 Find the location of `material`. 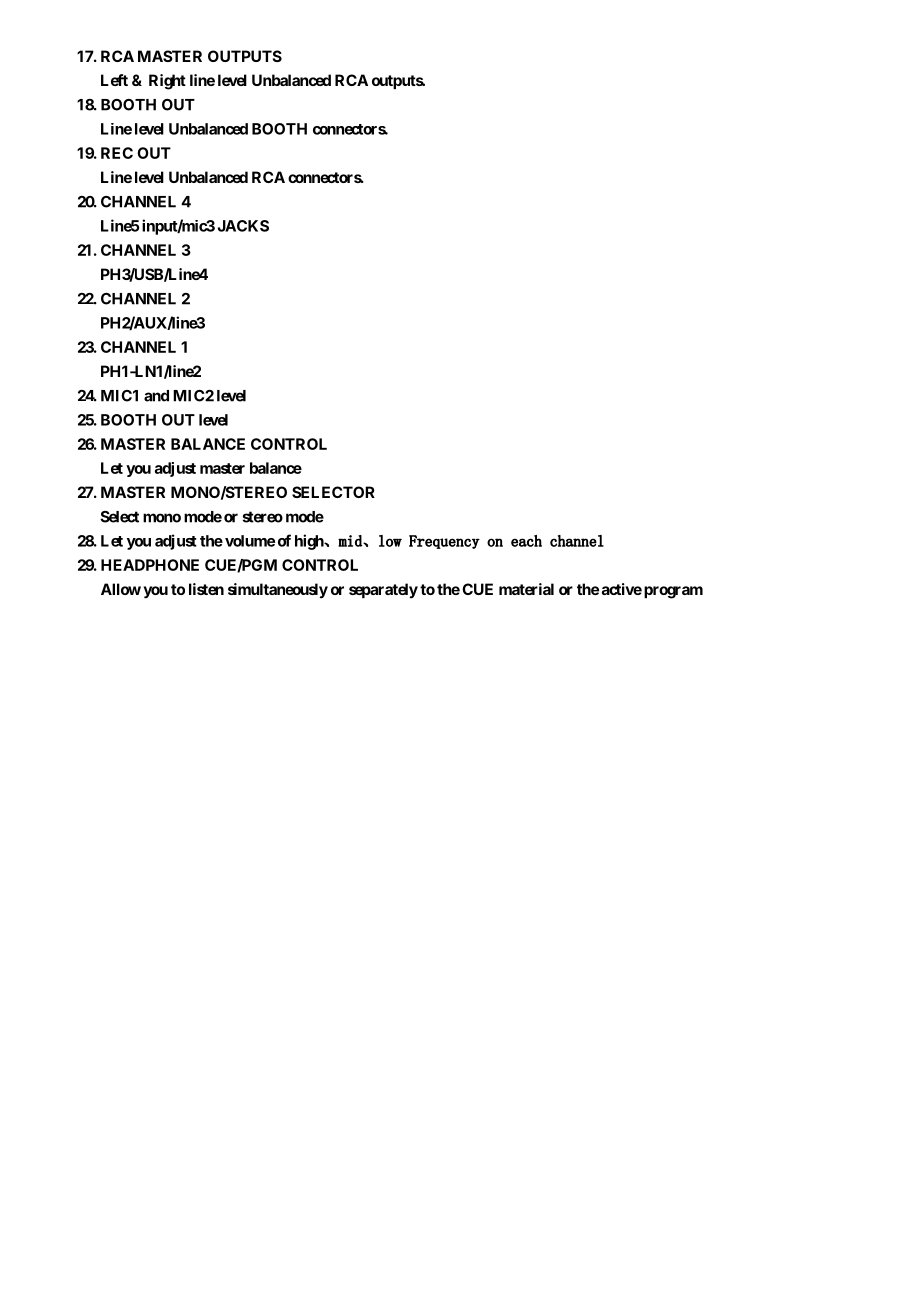

material is located at coordinates (526, 589).
